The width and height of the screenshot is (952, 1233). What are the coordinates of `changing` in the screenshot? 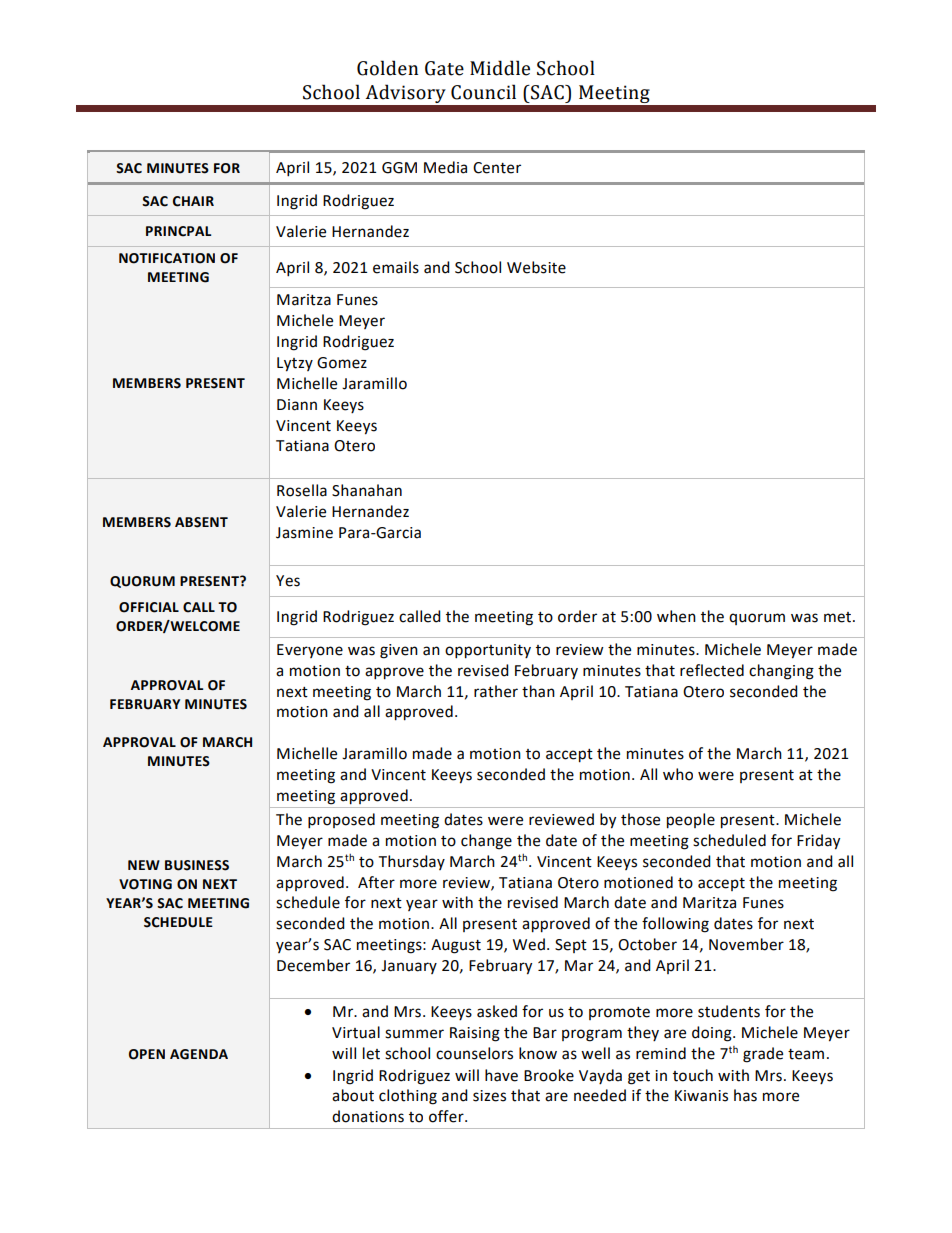 It's located at (781, 672).
